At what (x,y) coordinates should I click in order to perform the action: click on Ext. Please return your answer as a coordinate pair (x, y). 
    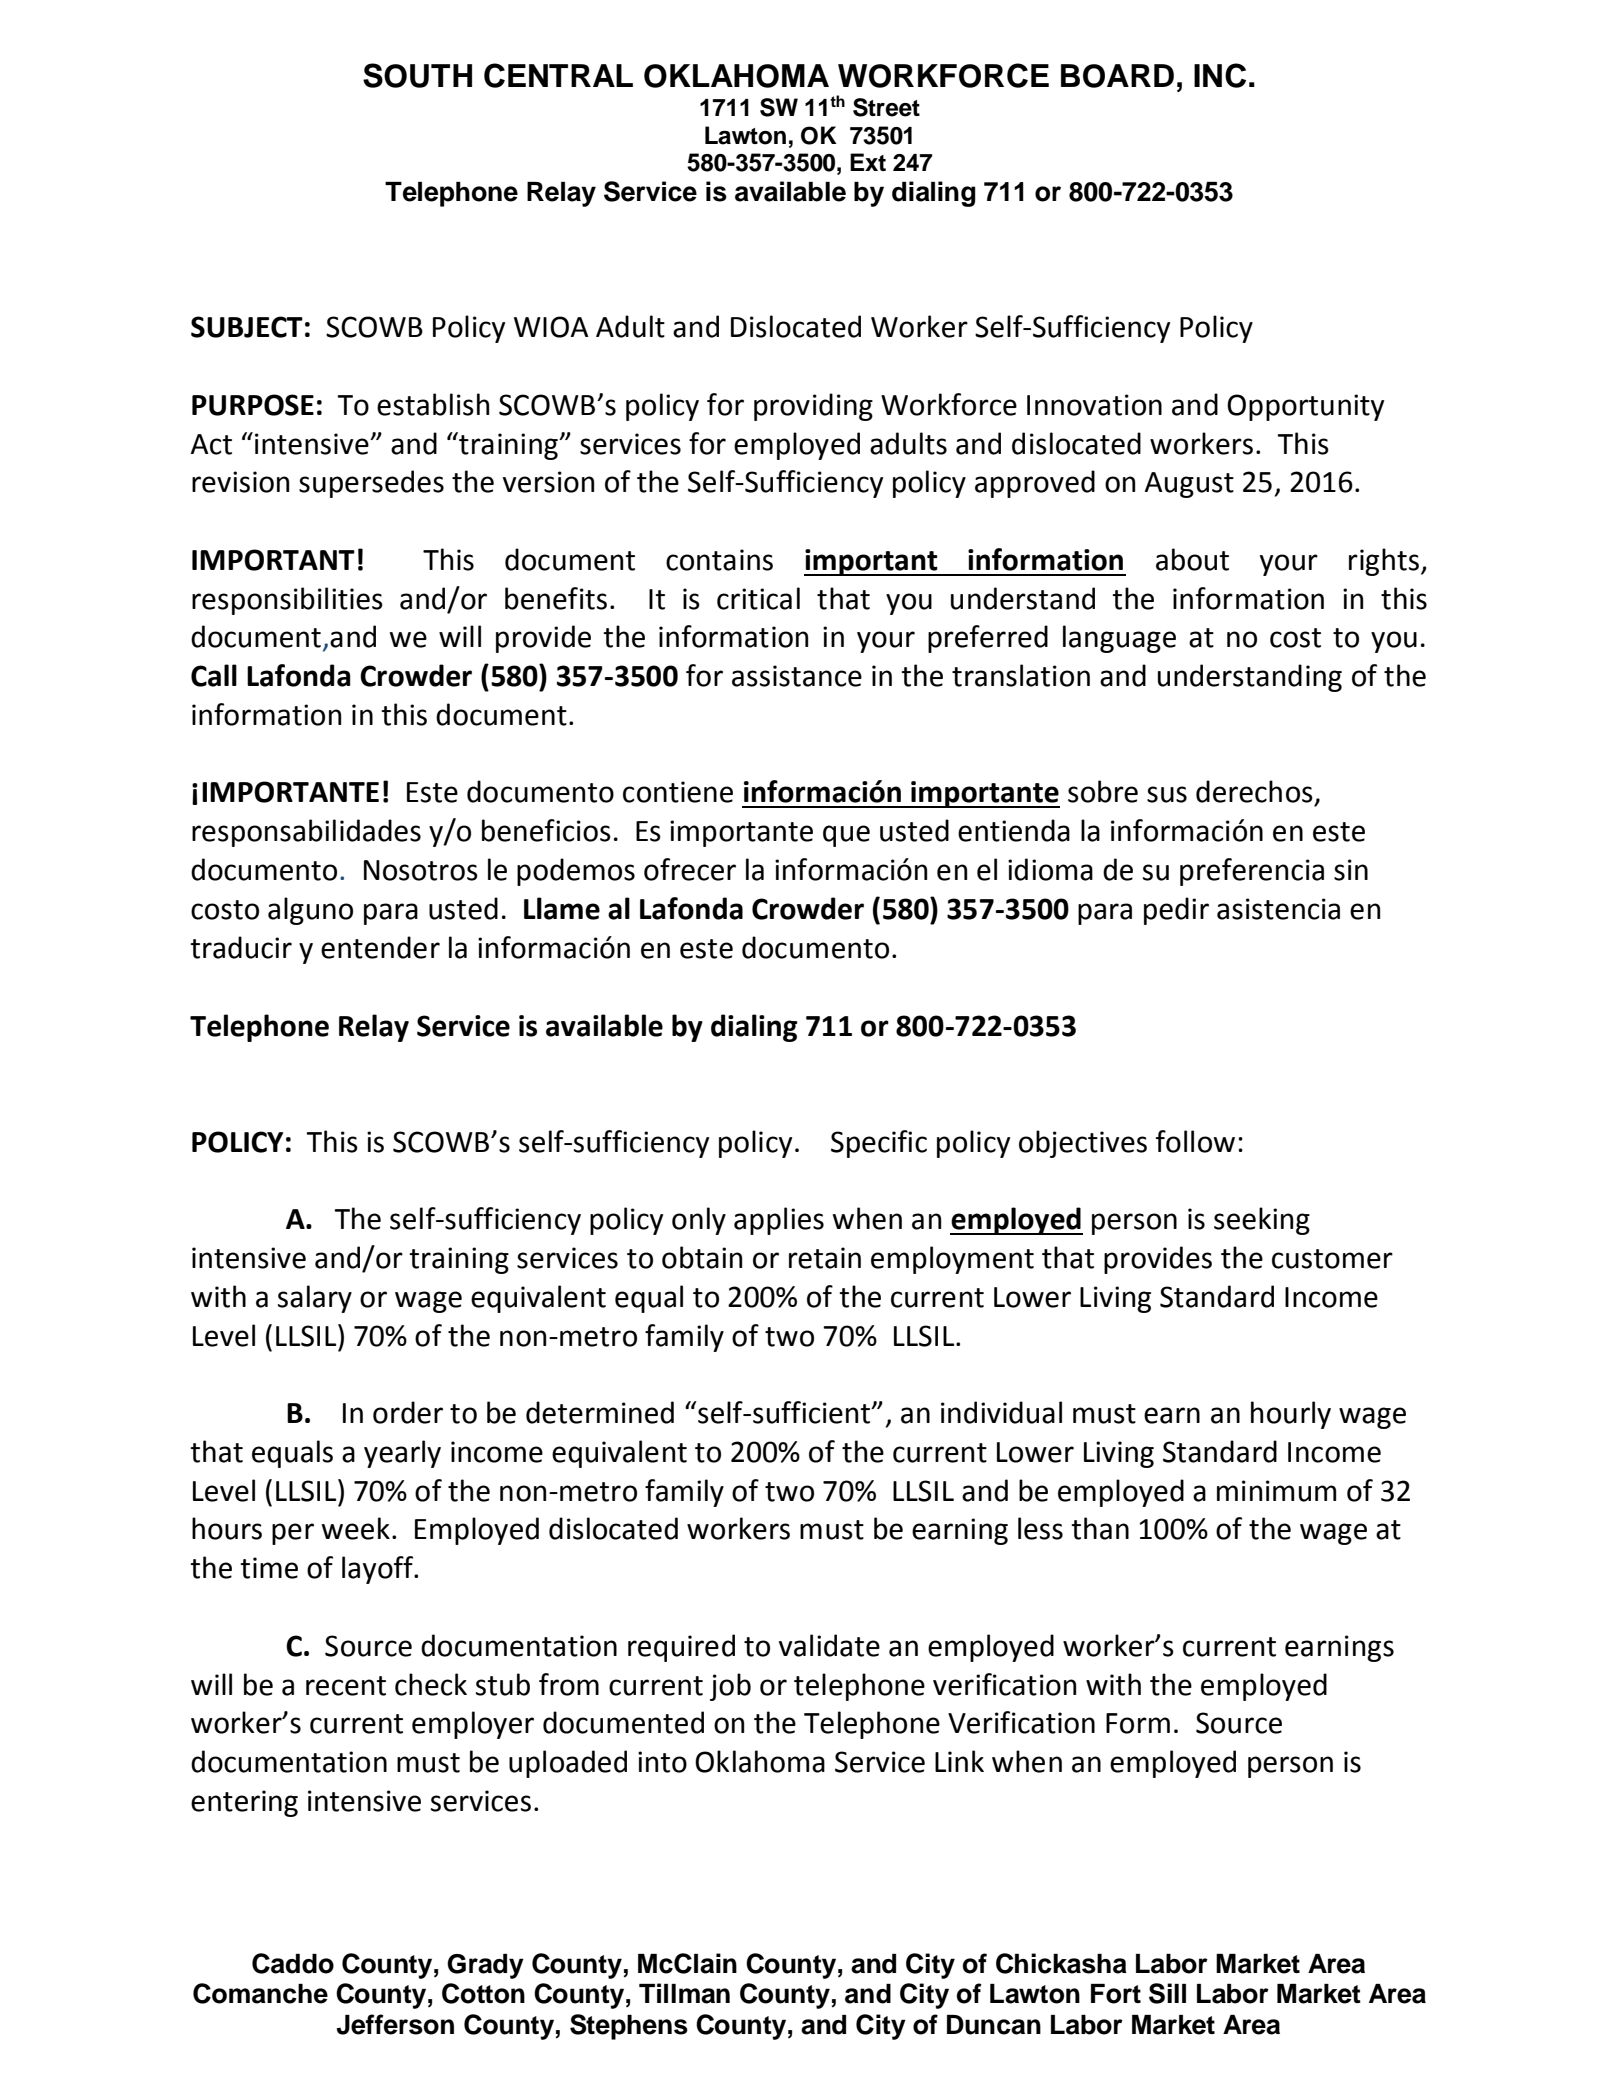
    Looking at the image, I should click on (868, 162).
